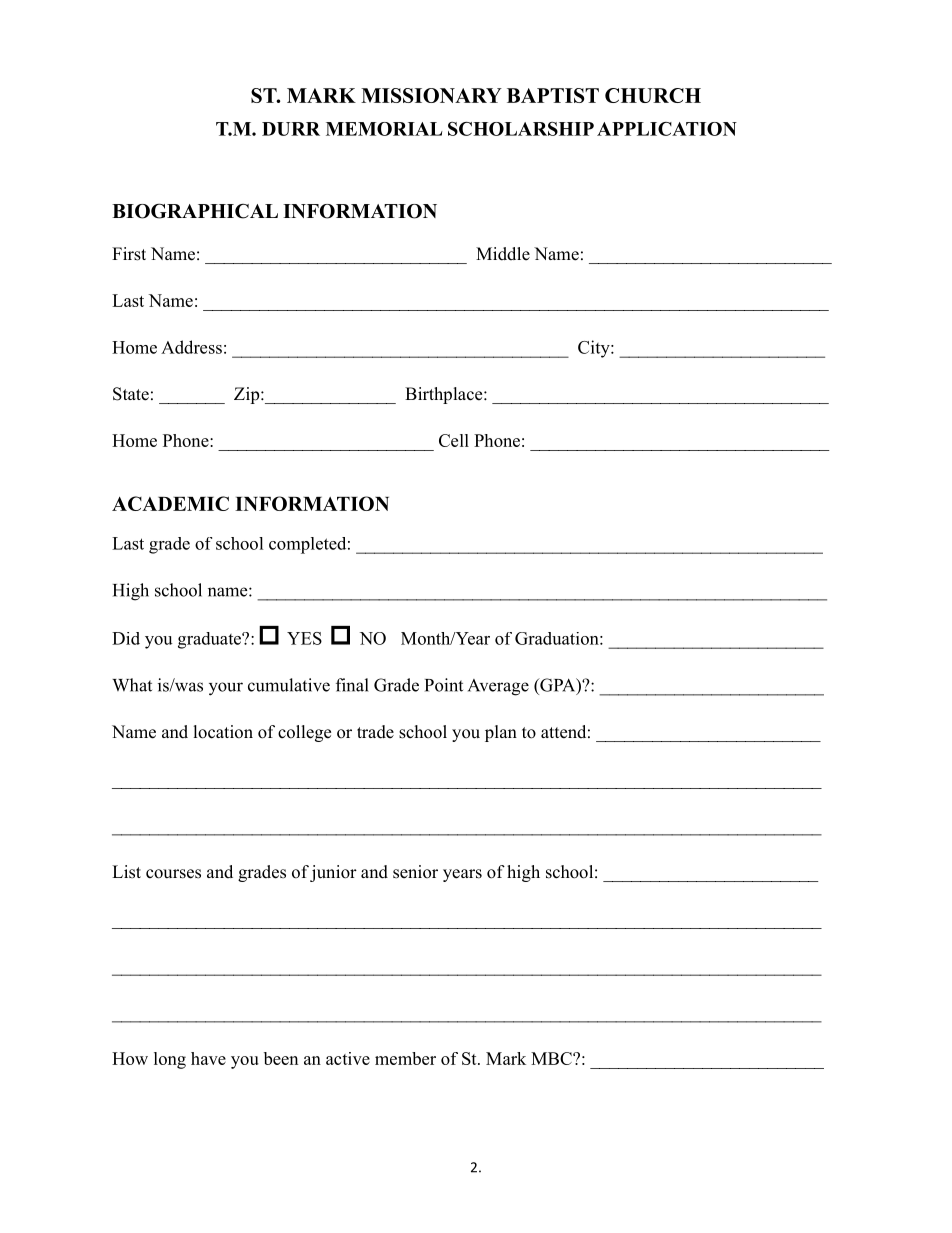  I want to click on member, so click(405, 1058).
